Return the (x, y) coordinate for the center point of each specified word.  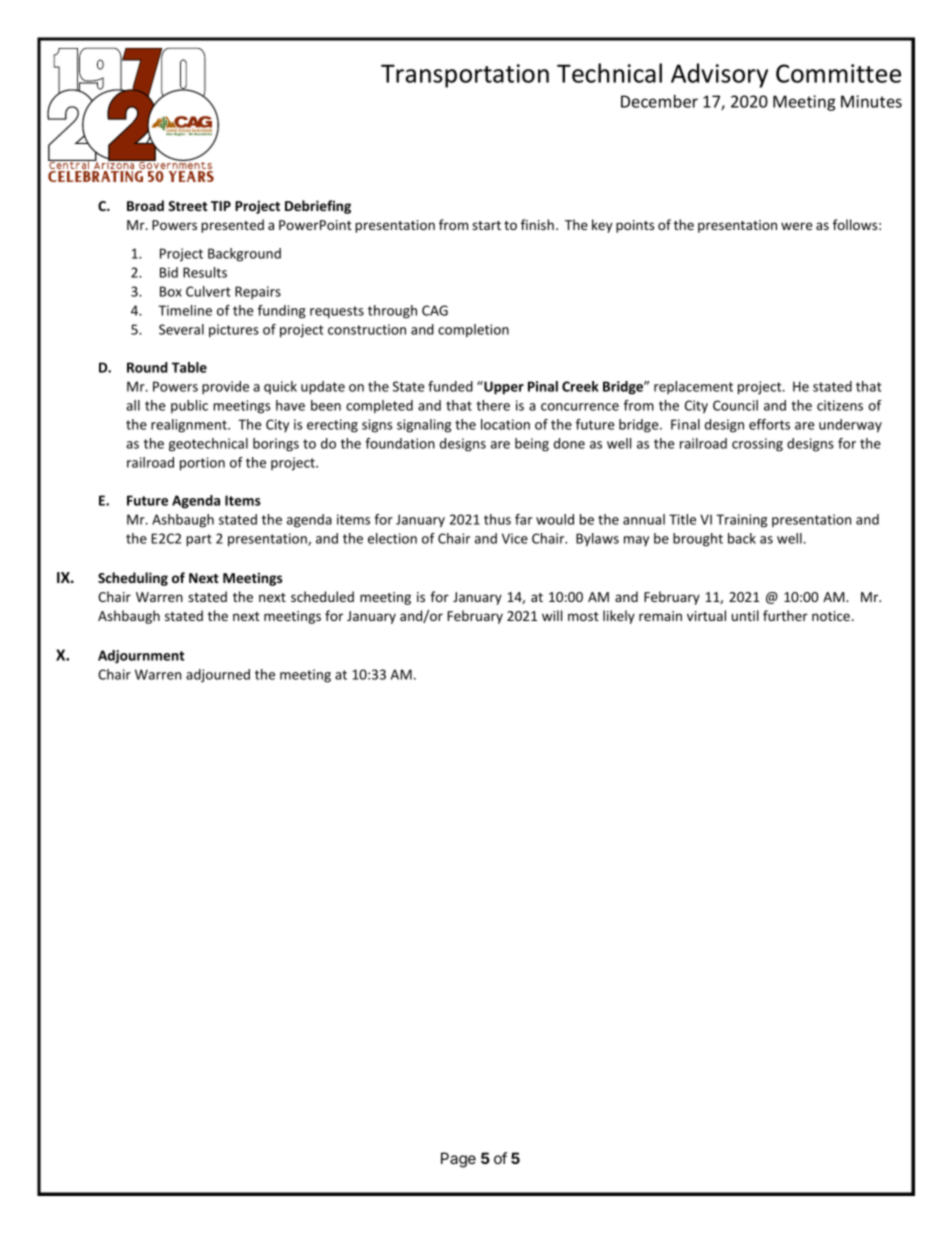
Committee (838, 73)
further (785, 615)
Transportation (465, 76)
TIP (221, 206)
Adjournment (141, 657)
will (552, 615)
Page (458, 1160)
